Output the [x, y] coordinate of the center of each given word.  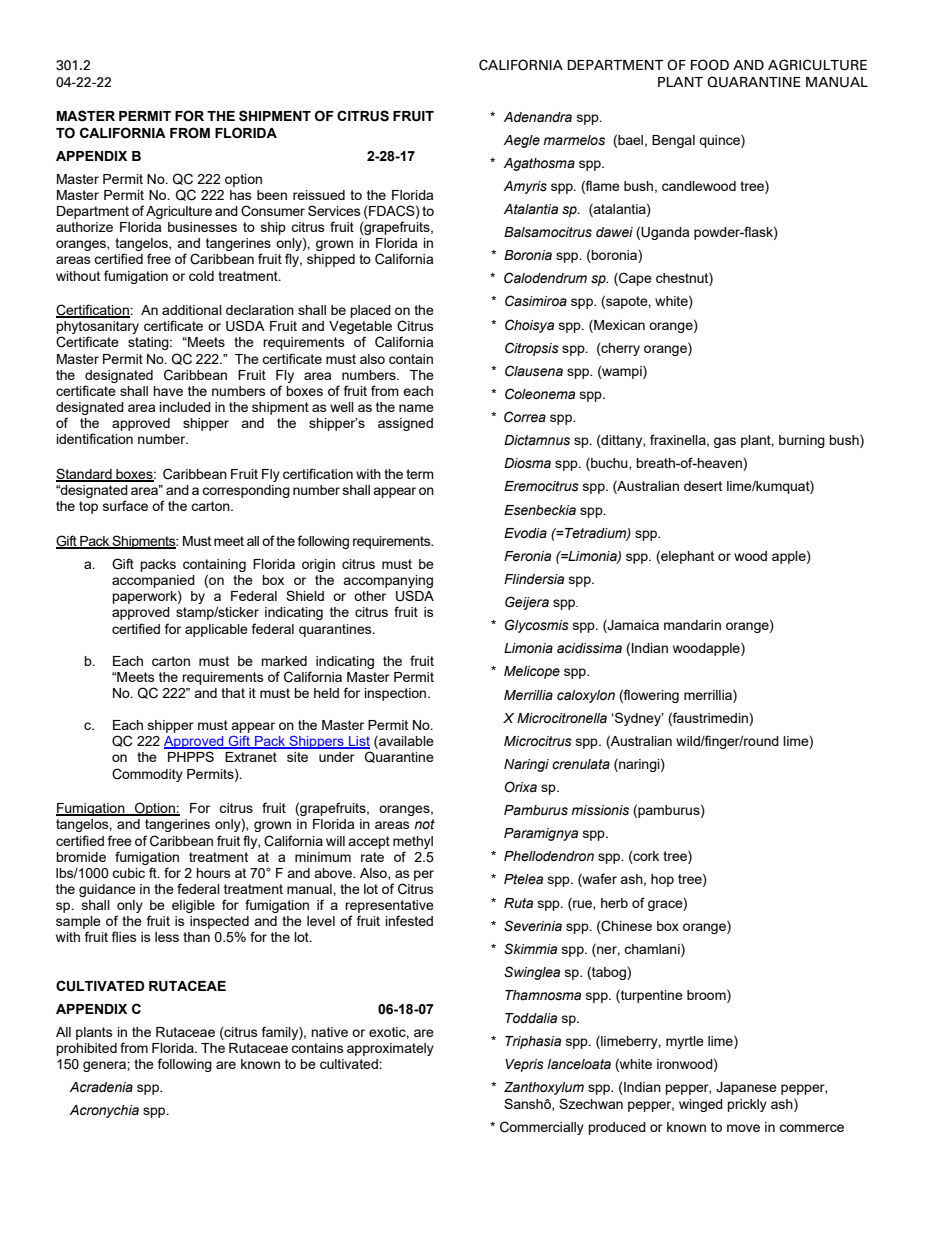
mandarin [692, 625]
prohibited [86, 1049]
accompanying [388, 583]
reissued [319, 195]
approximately [390, 1049]
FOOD [710, 65]
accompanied [153, 581]
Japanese [746, 1088]
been [272, 195]
